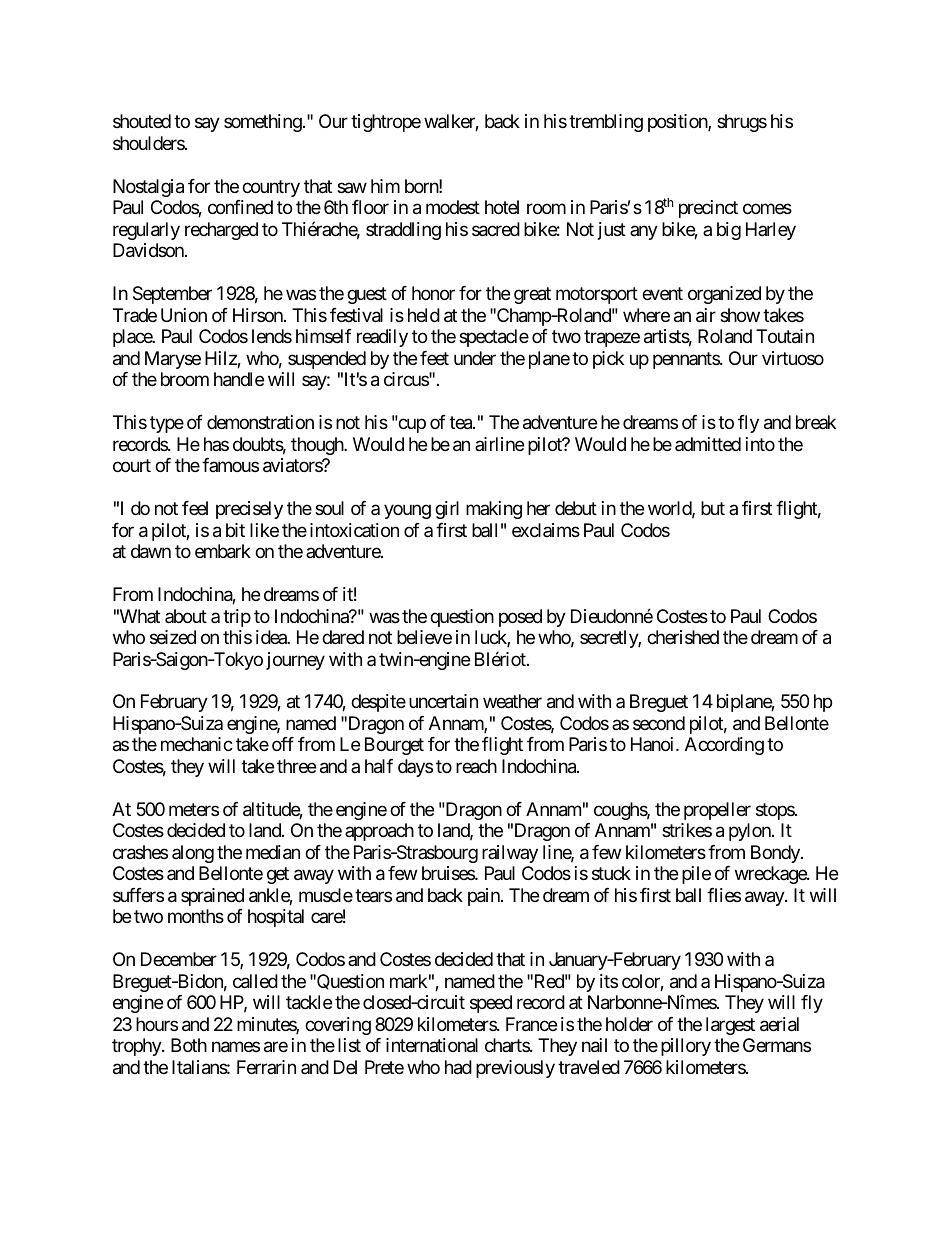  What do you see at coordinates (742, 123) in the image?
I see `shrugs` at bounding box center [742, 123].
